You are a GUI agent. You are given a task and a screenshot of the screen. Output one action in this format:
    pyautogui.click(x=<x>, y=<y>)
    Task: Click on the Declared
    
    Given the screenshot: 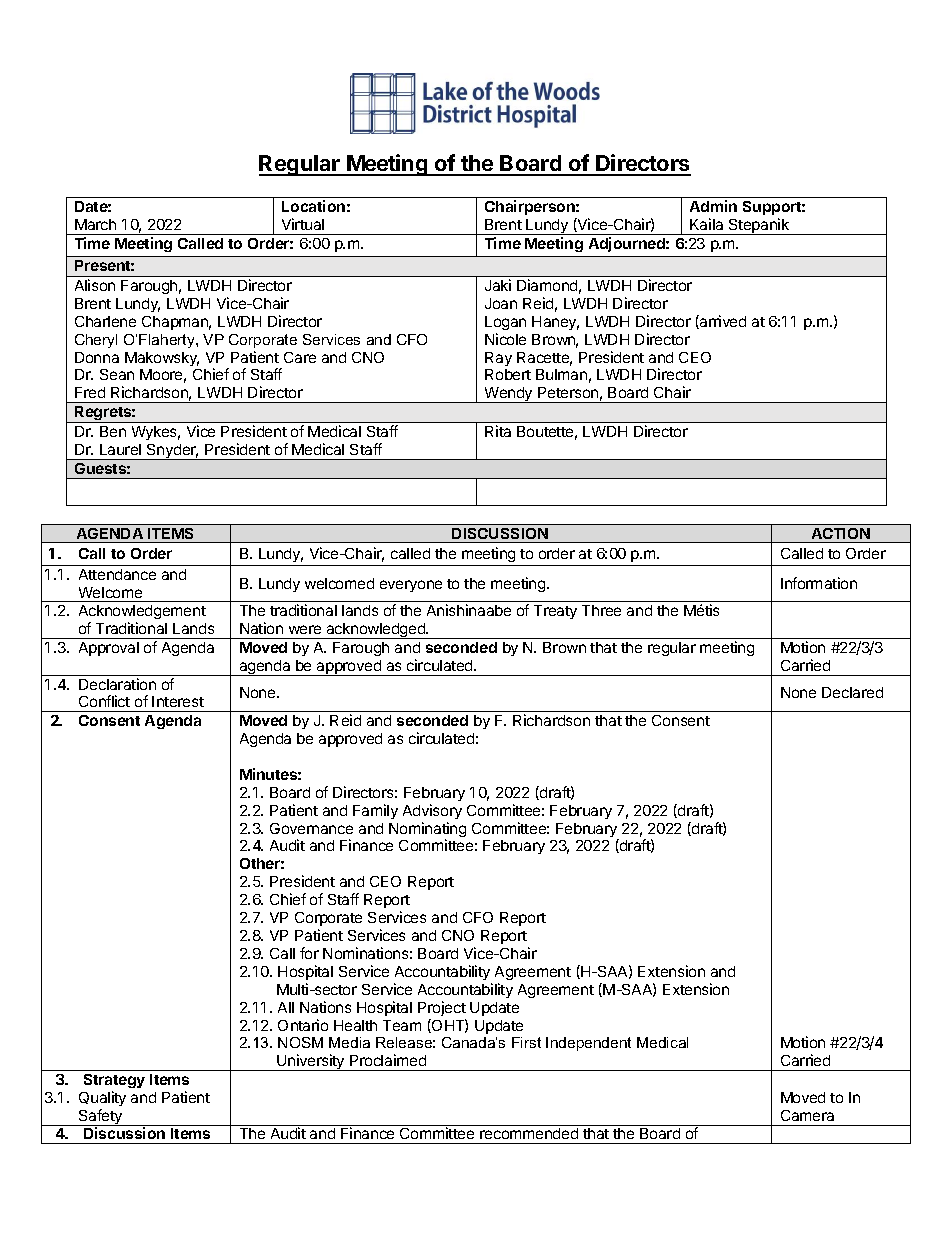 What is the action you would take?
    pyautogui.click(x=852, y=692)
